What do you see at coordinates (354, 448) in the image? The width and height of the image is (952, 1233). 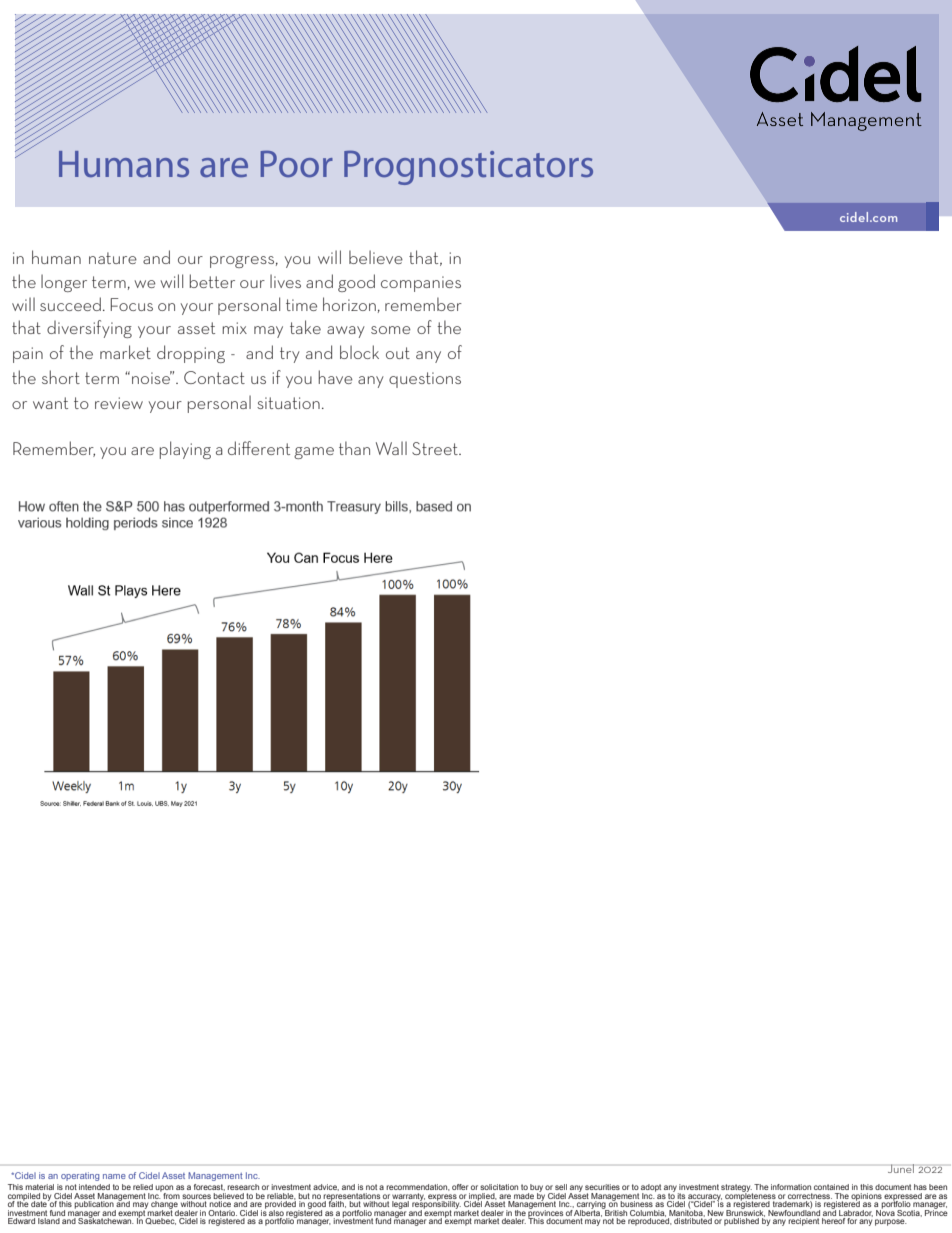 I see `than` at bounding box center [354, 448].
